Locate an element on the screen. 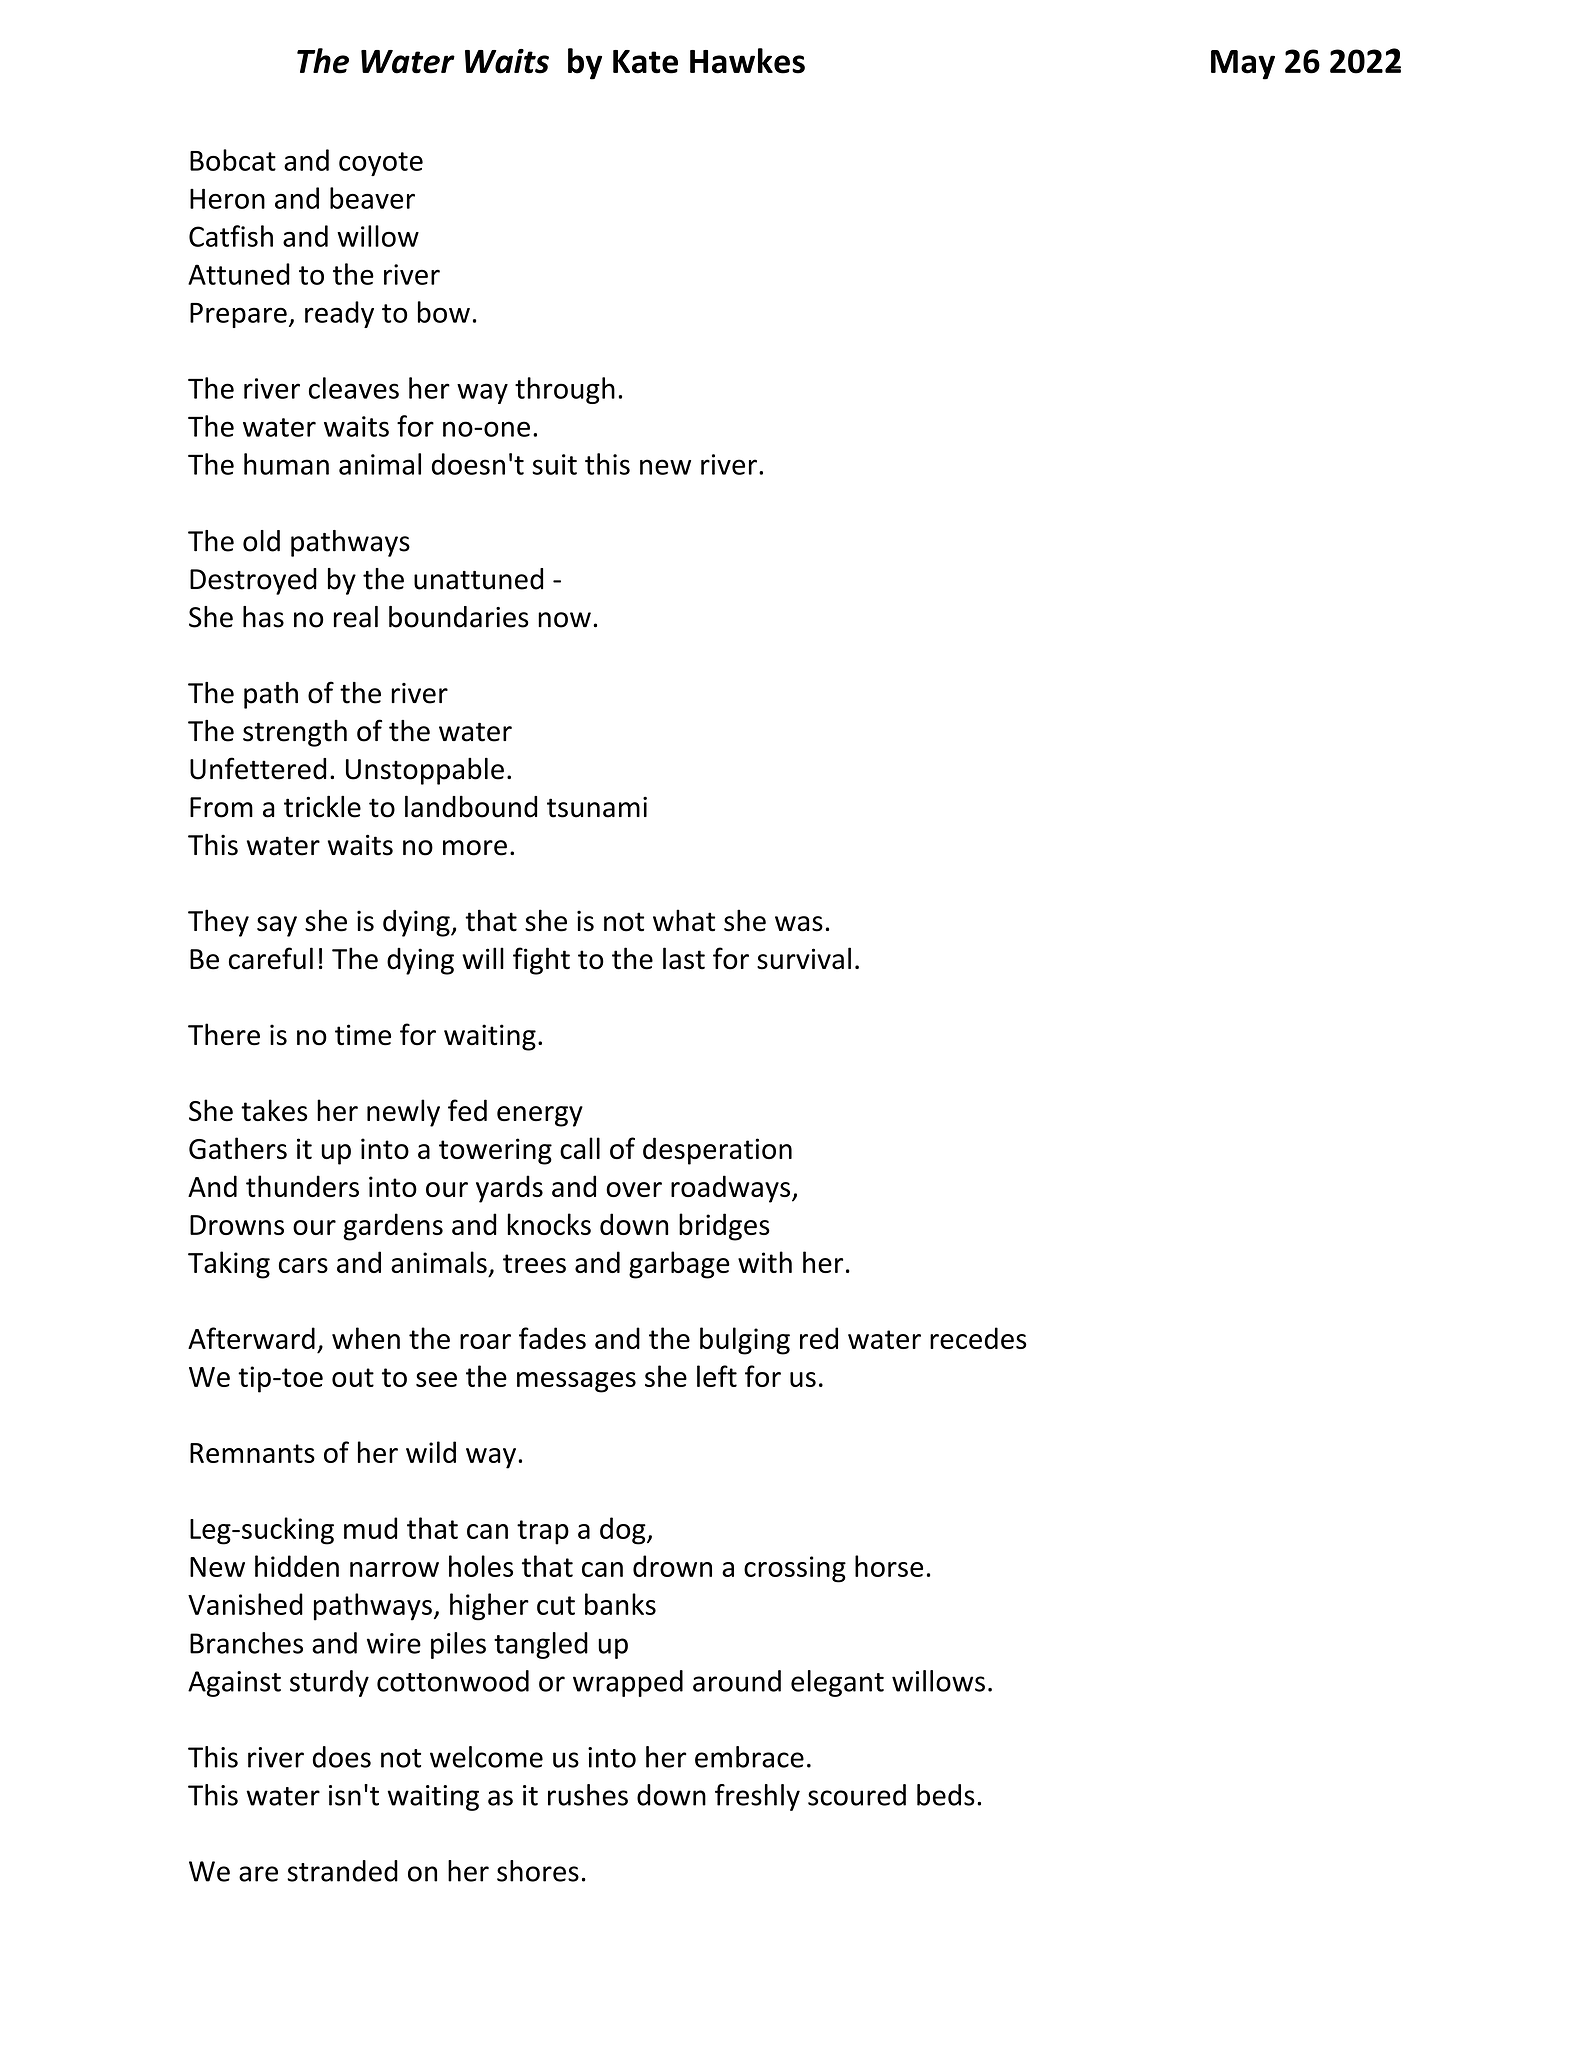 This screenshot has height=2055, width=1588. stranded is located at coordinates (342, 1871).
